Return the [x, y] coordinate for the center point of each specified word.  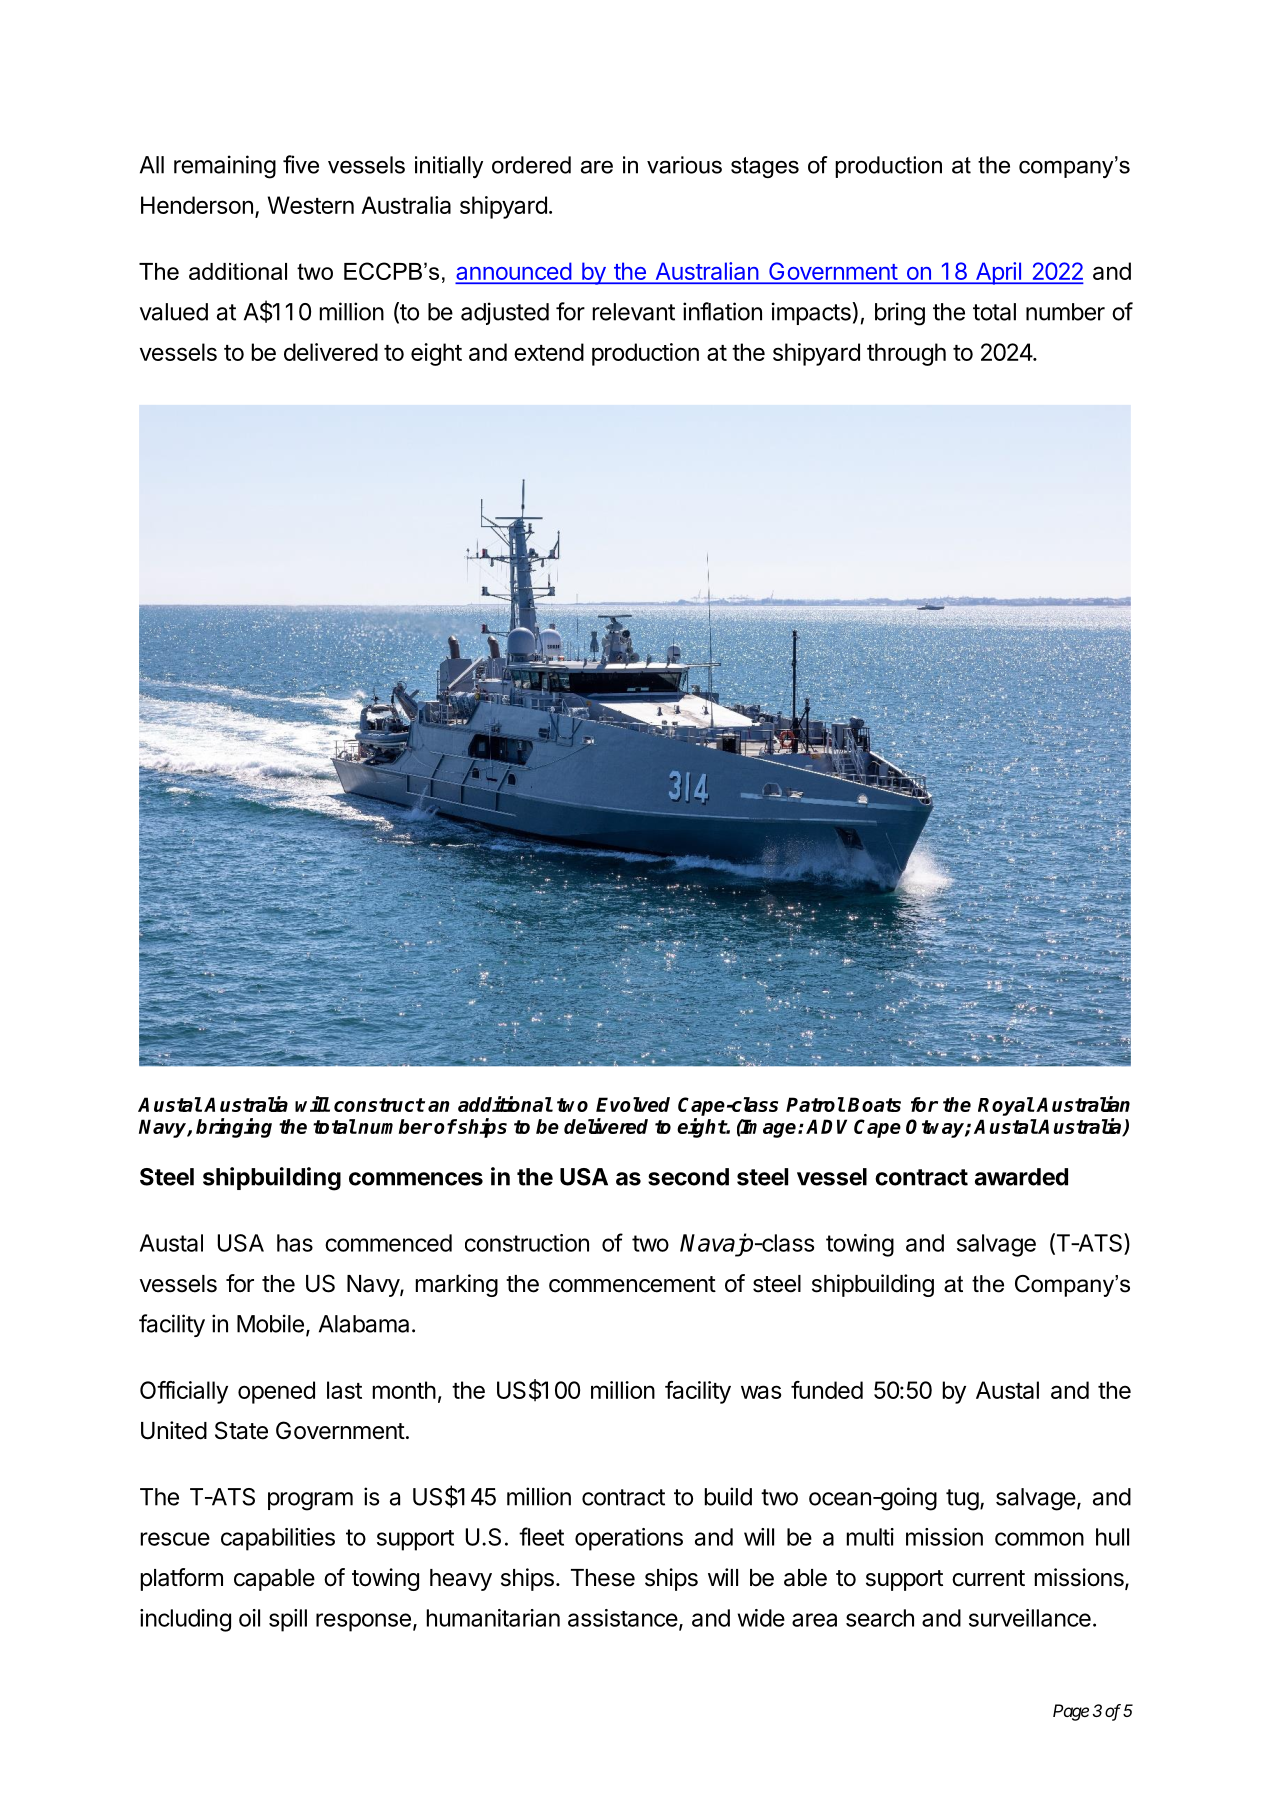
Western [311, 205]
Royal [1006, 1106]
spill [288, 1620]
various [684, 165]
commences [416, 1179]
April [998, 273]
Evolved [633, 1104]
